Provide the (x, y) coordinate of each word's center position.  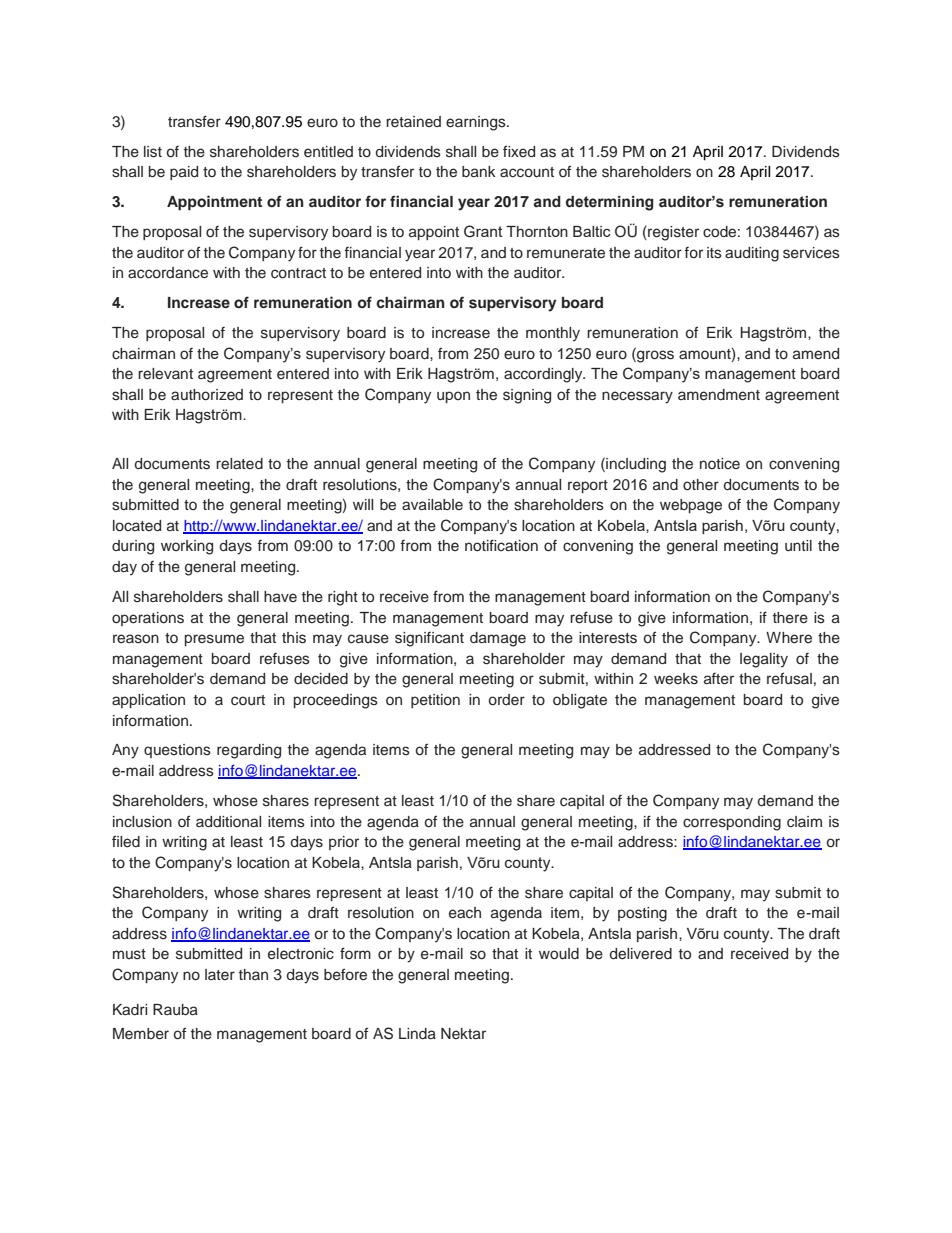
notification (501, 545)
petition (435, 701)
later (220, 974)
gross (654, 355)
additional (228, 821)
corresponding (732, 823)
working (187, 547)
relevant (165, 373)
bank (479, 171)
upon (453, 397)
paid (184, 173)
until (798, 545)
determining (610, 203)
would (559, 954)
